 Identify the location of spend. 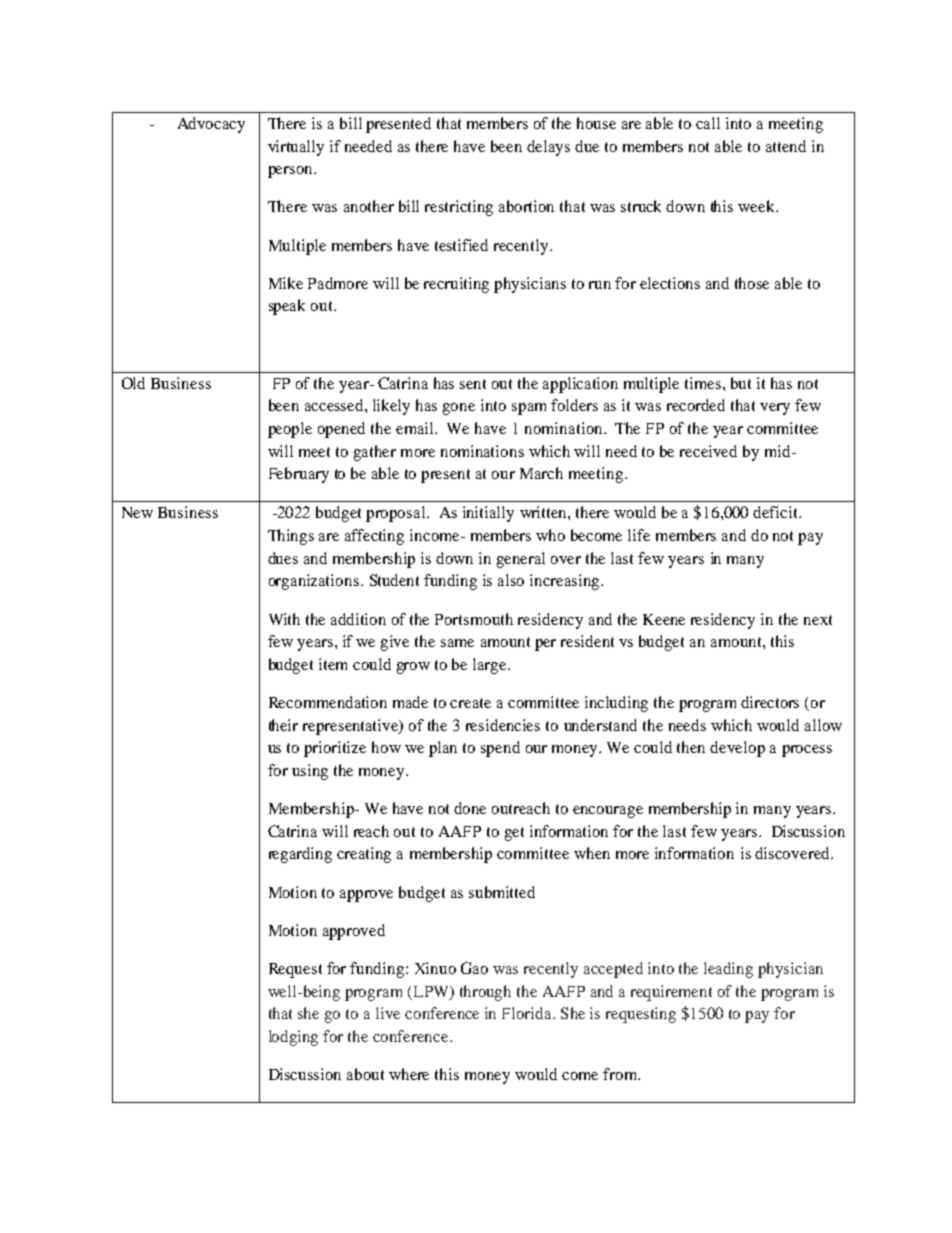
(500, 749).
